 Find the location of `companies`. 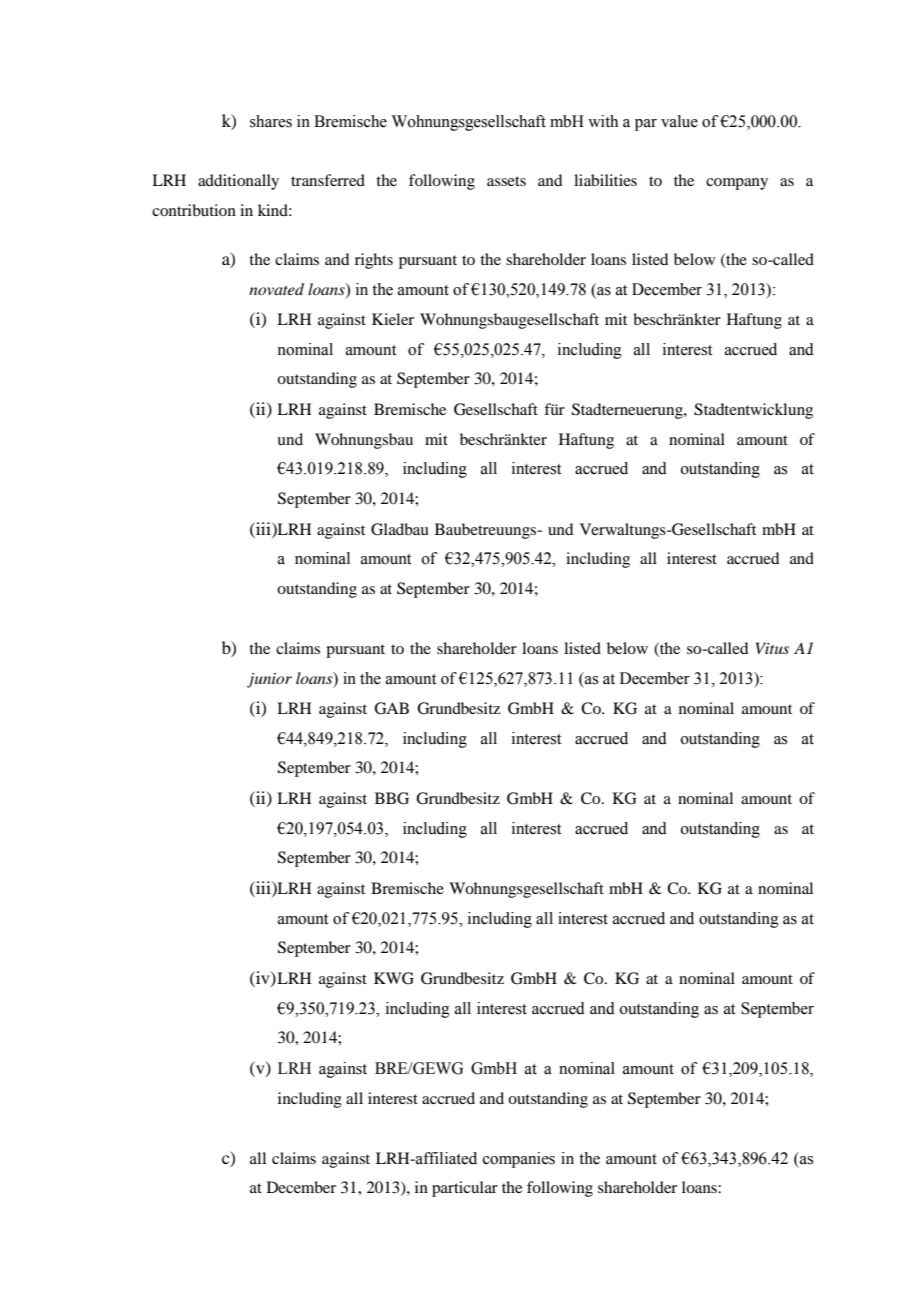

companies is located at coordinates (519, 1160).
